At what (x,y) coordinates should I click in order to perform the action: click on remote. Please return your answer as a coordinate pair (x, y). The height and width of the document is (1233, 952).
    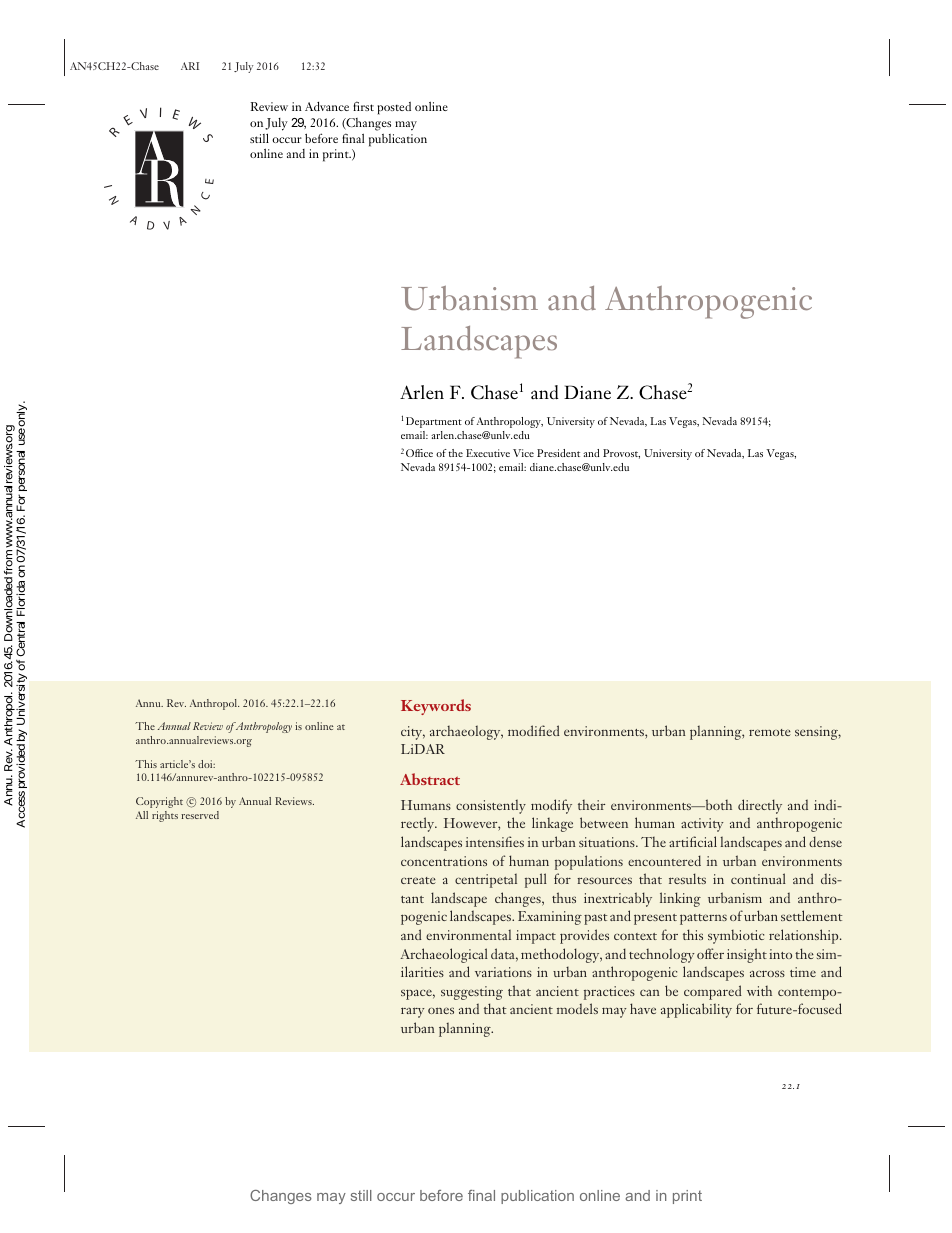
    Looking at the image, I should click on (770, 732).
